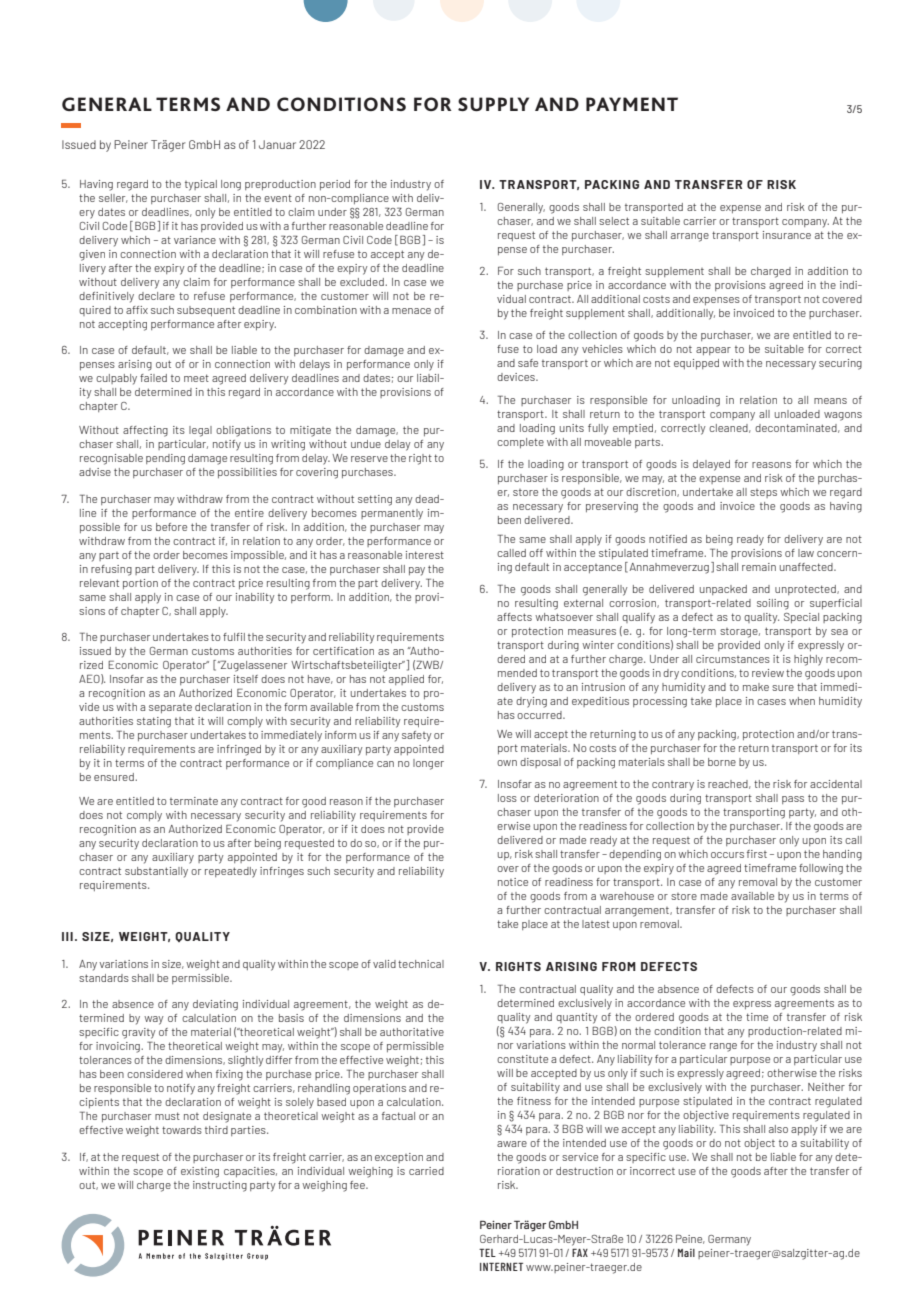 The image size is (924, 1308). What do you see at coordinates (513, 882) in the screenshot?
I see `notice` at bounding box center [513, 882].
